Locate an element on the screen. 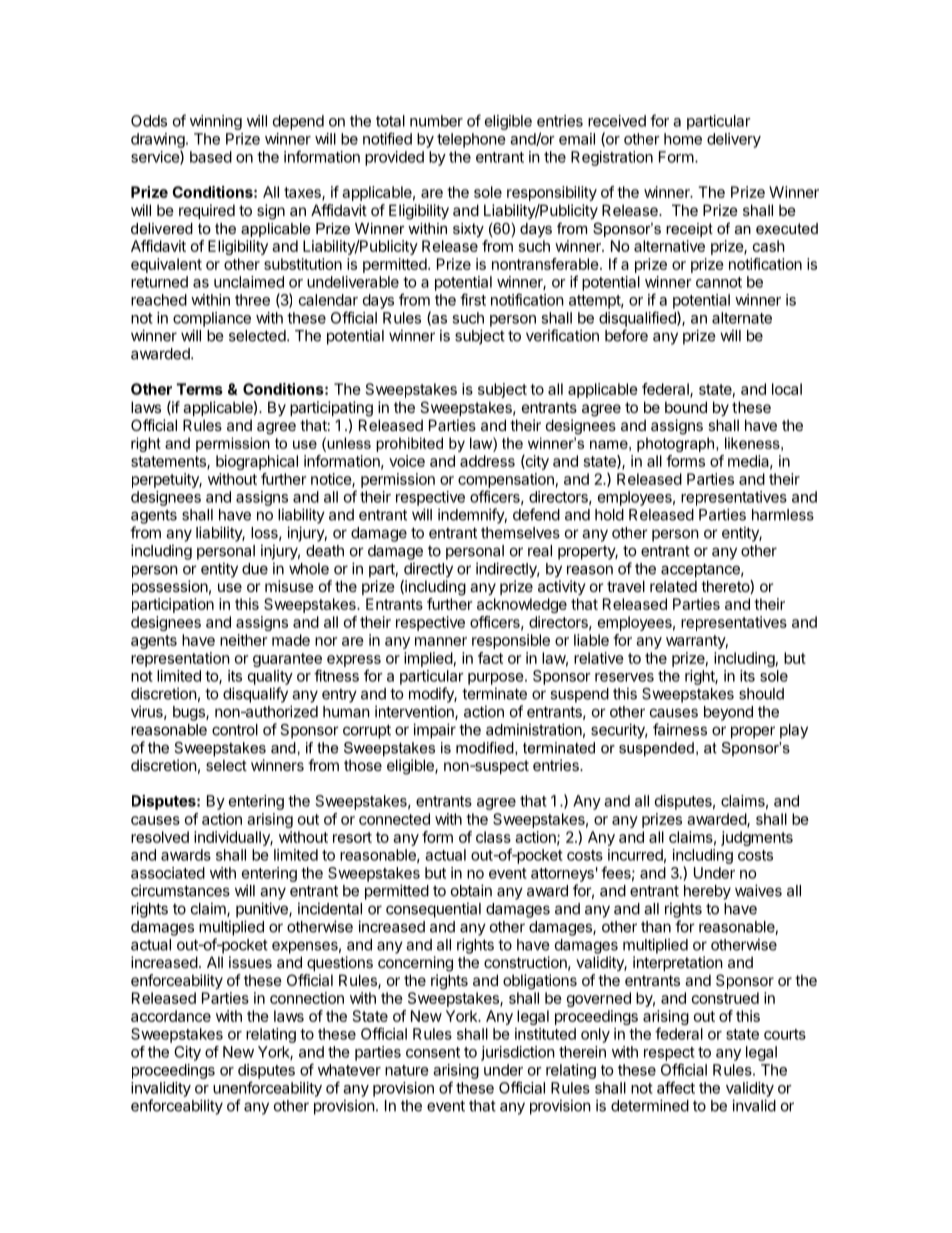 The image size is (952, 1233). telephone is located at coordinates (471, 140).
